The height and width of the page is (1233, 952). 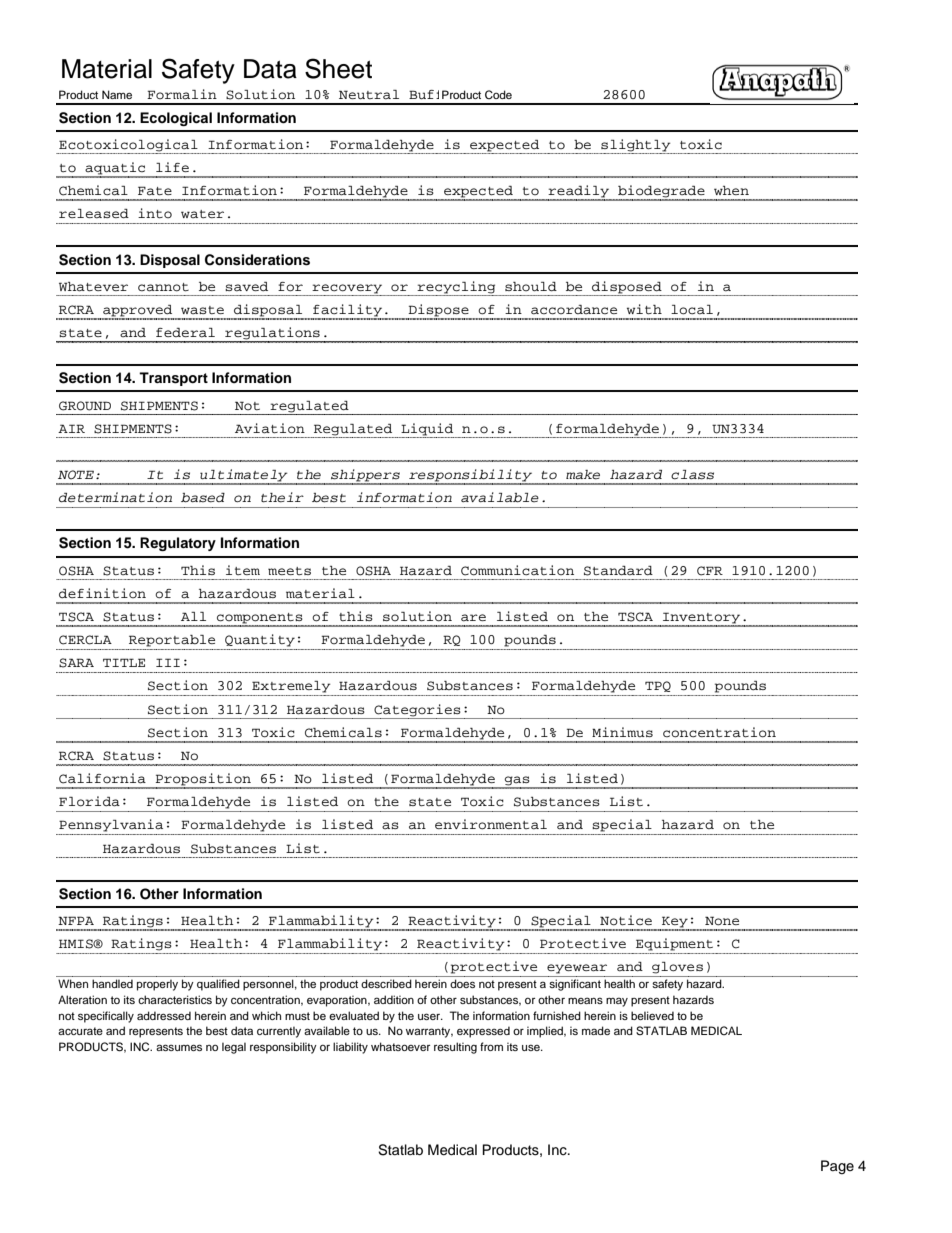 What do you see at coordinates (203, 780) in the page?
I see `Proposition` at bounding box center [203, 780].
